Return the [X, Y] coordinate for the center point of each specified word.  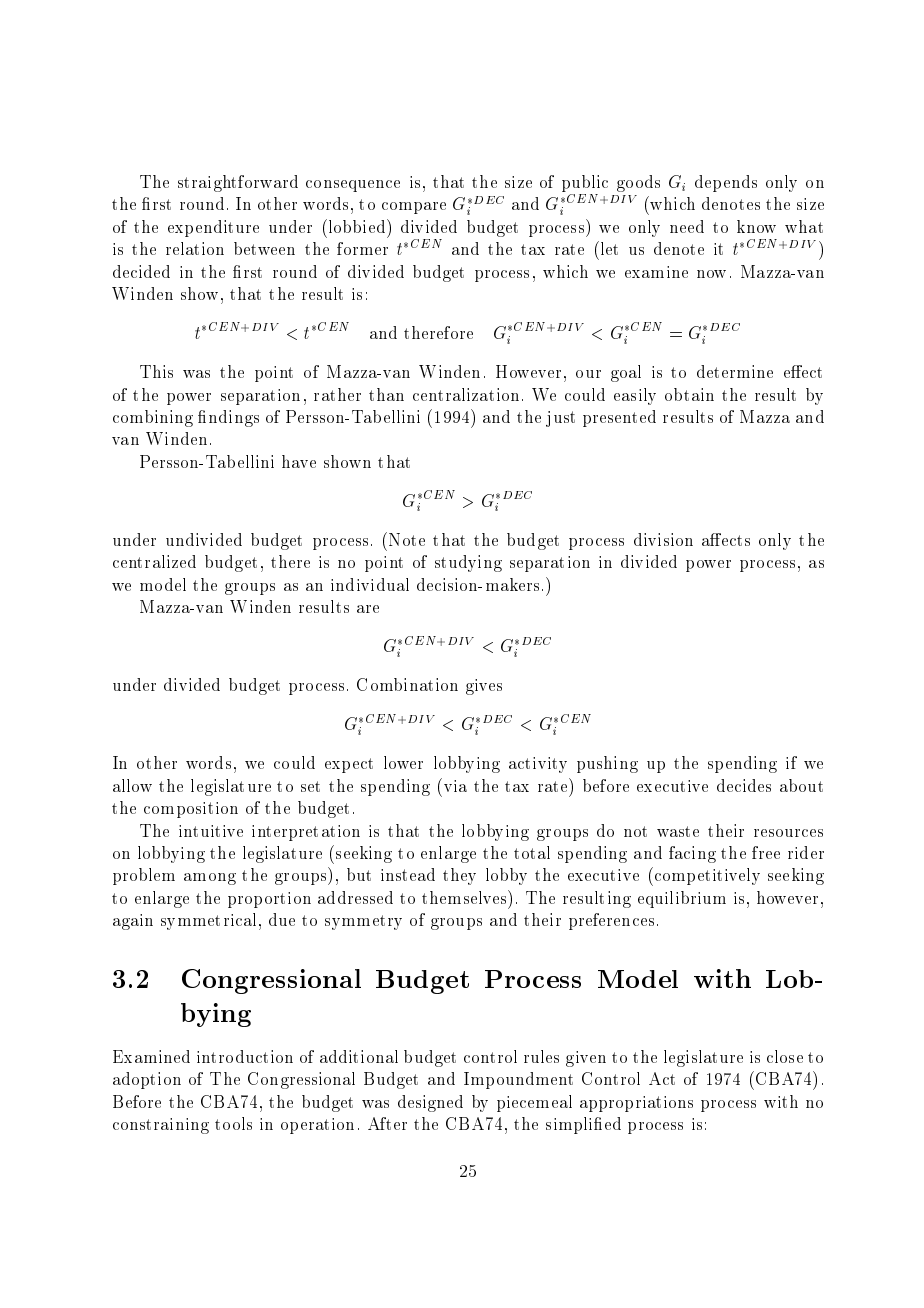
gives [484, 687]
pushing [607, 764]
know [756, 226]
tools [233, 1123]
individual [370, 584]
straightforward [238, 183]
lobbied [355, 226]
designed [430, 1103]
